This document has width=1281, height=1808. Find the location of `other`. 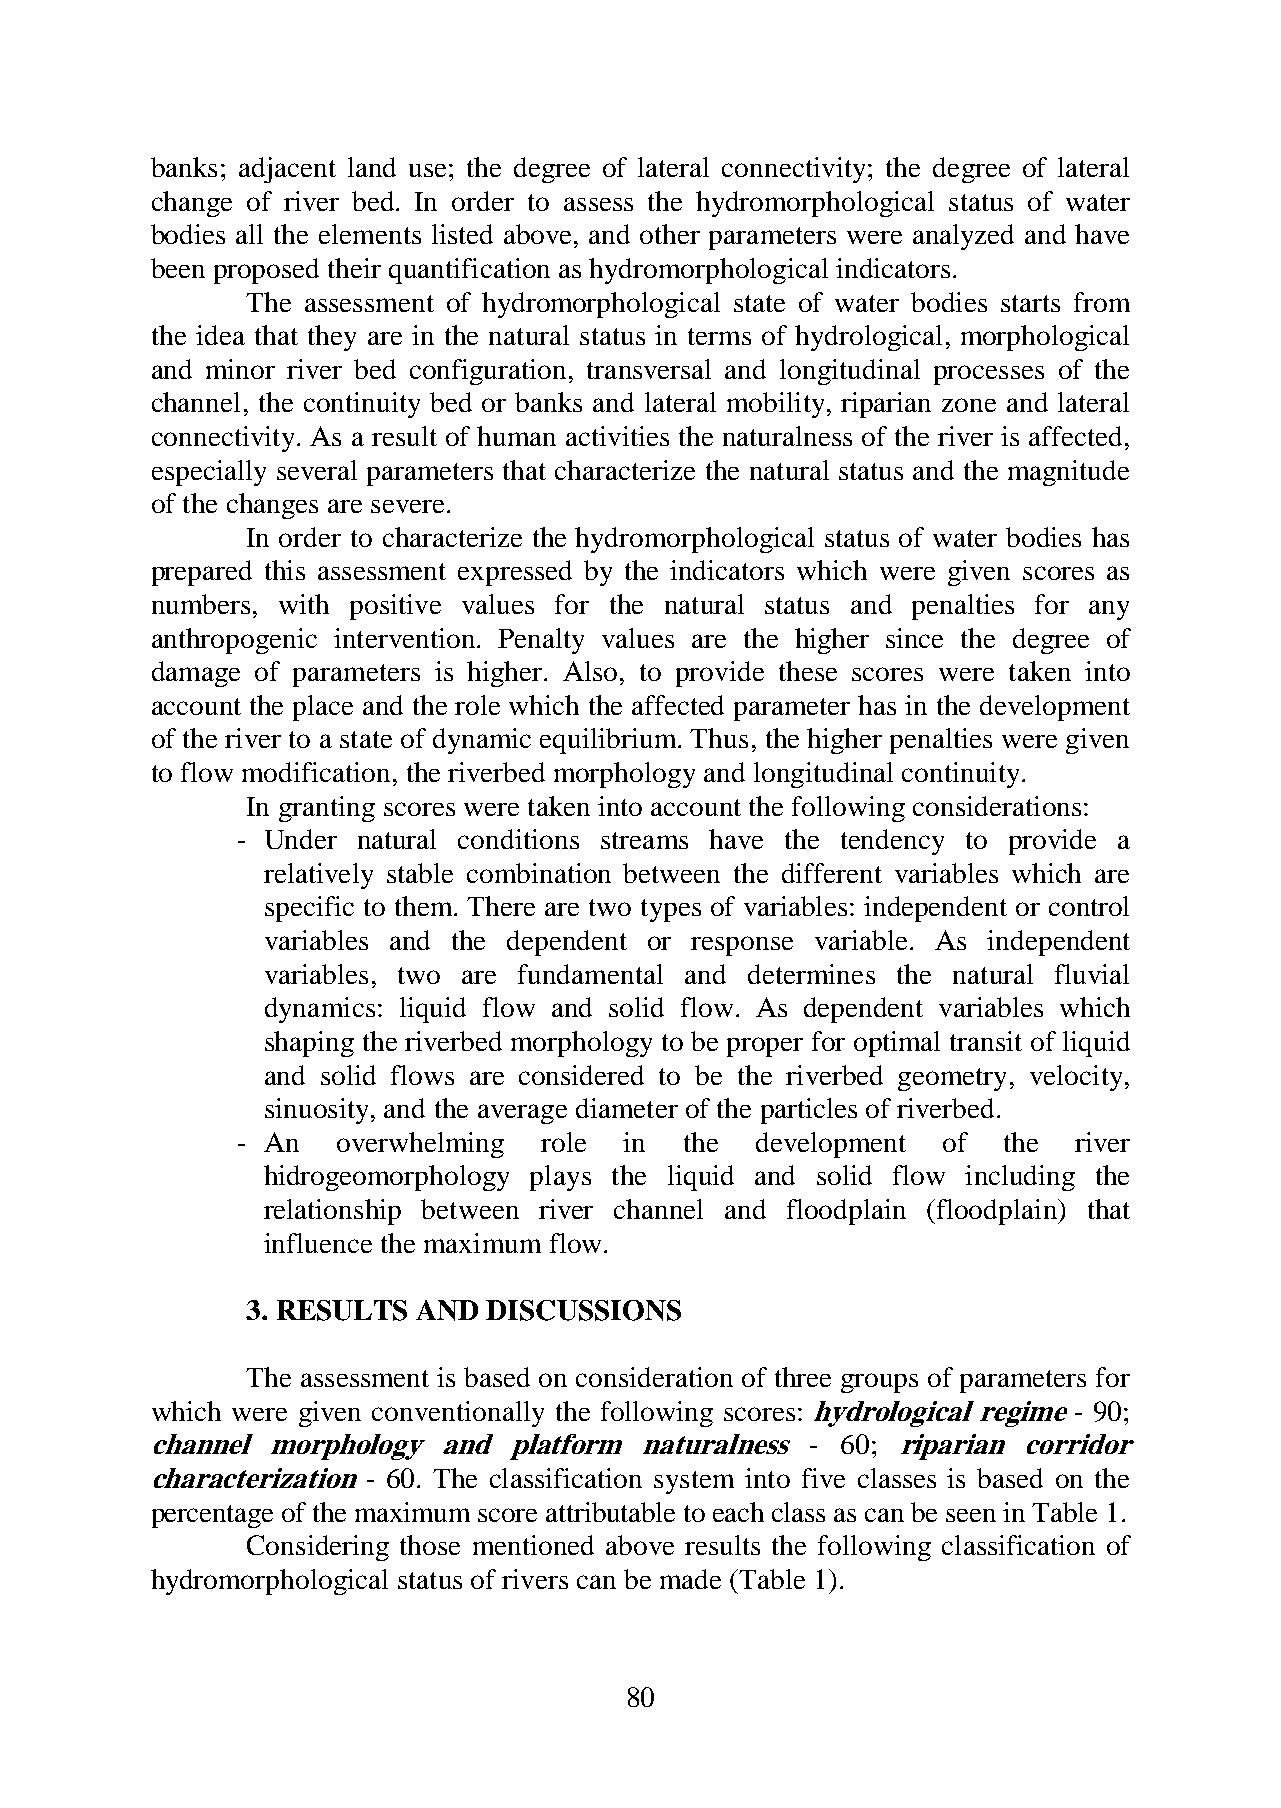

other is located at coordinates (670, 234).
